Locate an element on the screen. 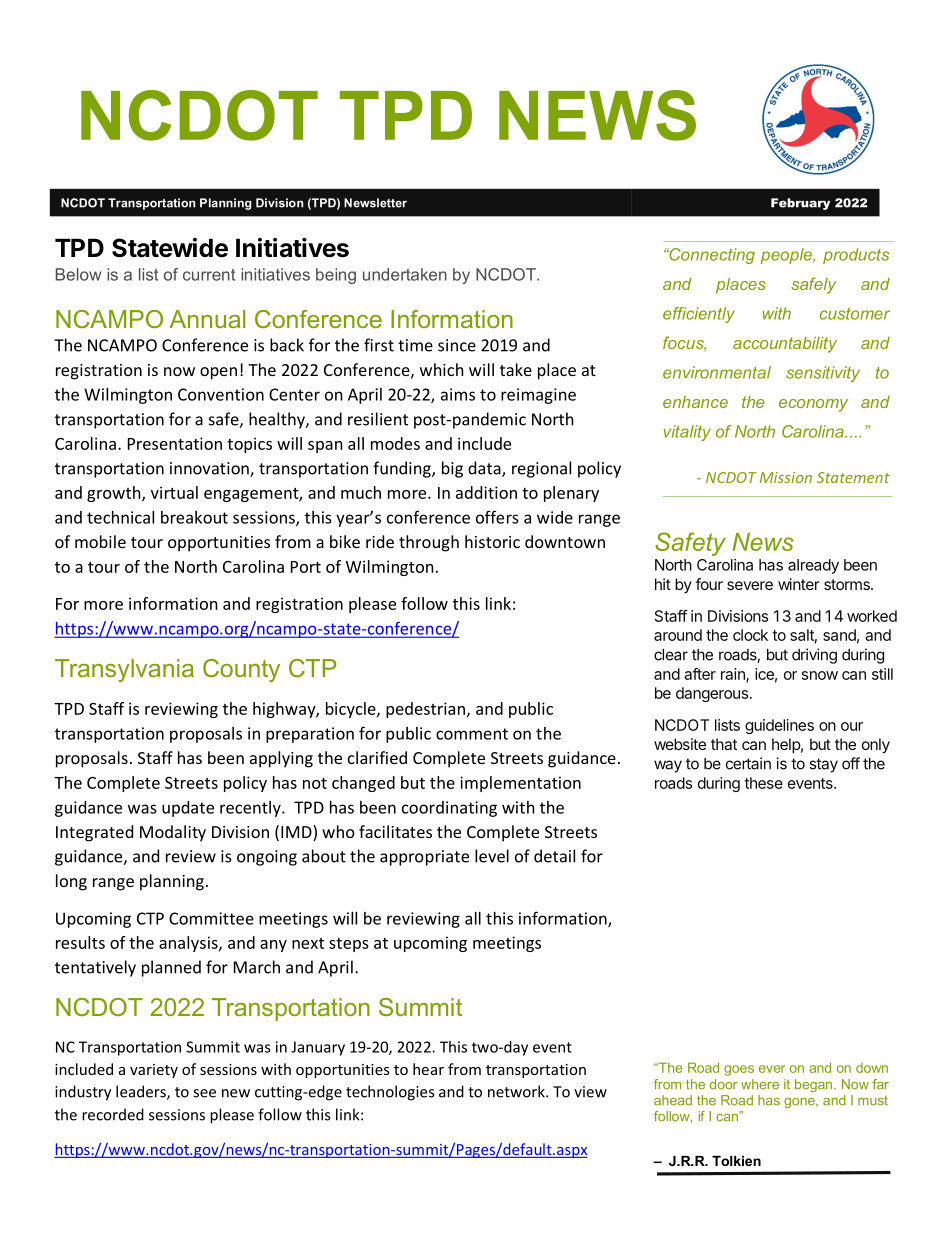 The image size is (952, 1233). pedestrian is located at coordinates (427, 710).
